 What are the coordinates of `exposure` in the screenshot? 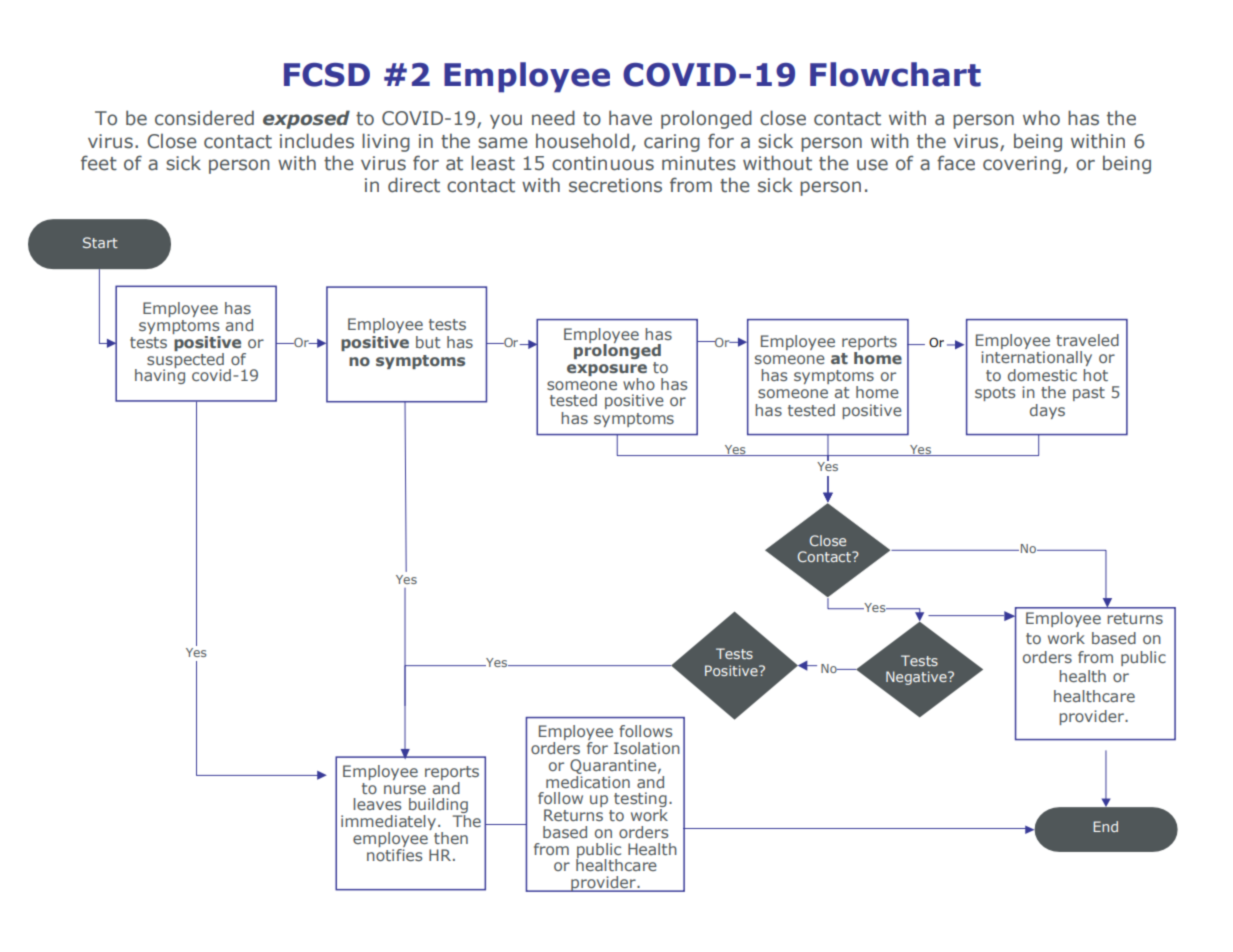 It's located at (607, 370).
